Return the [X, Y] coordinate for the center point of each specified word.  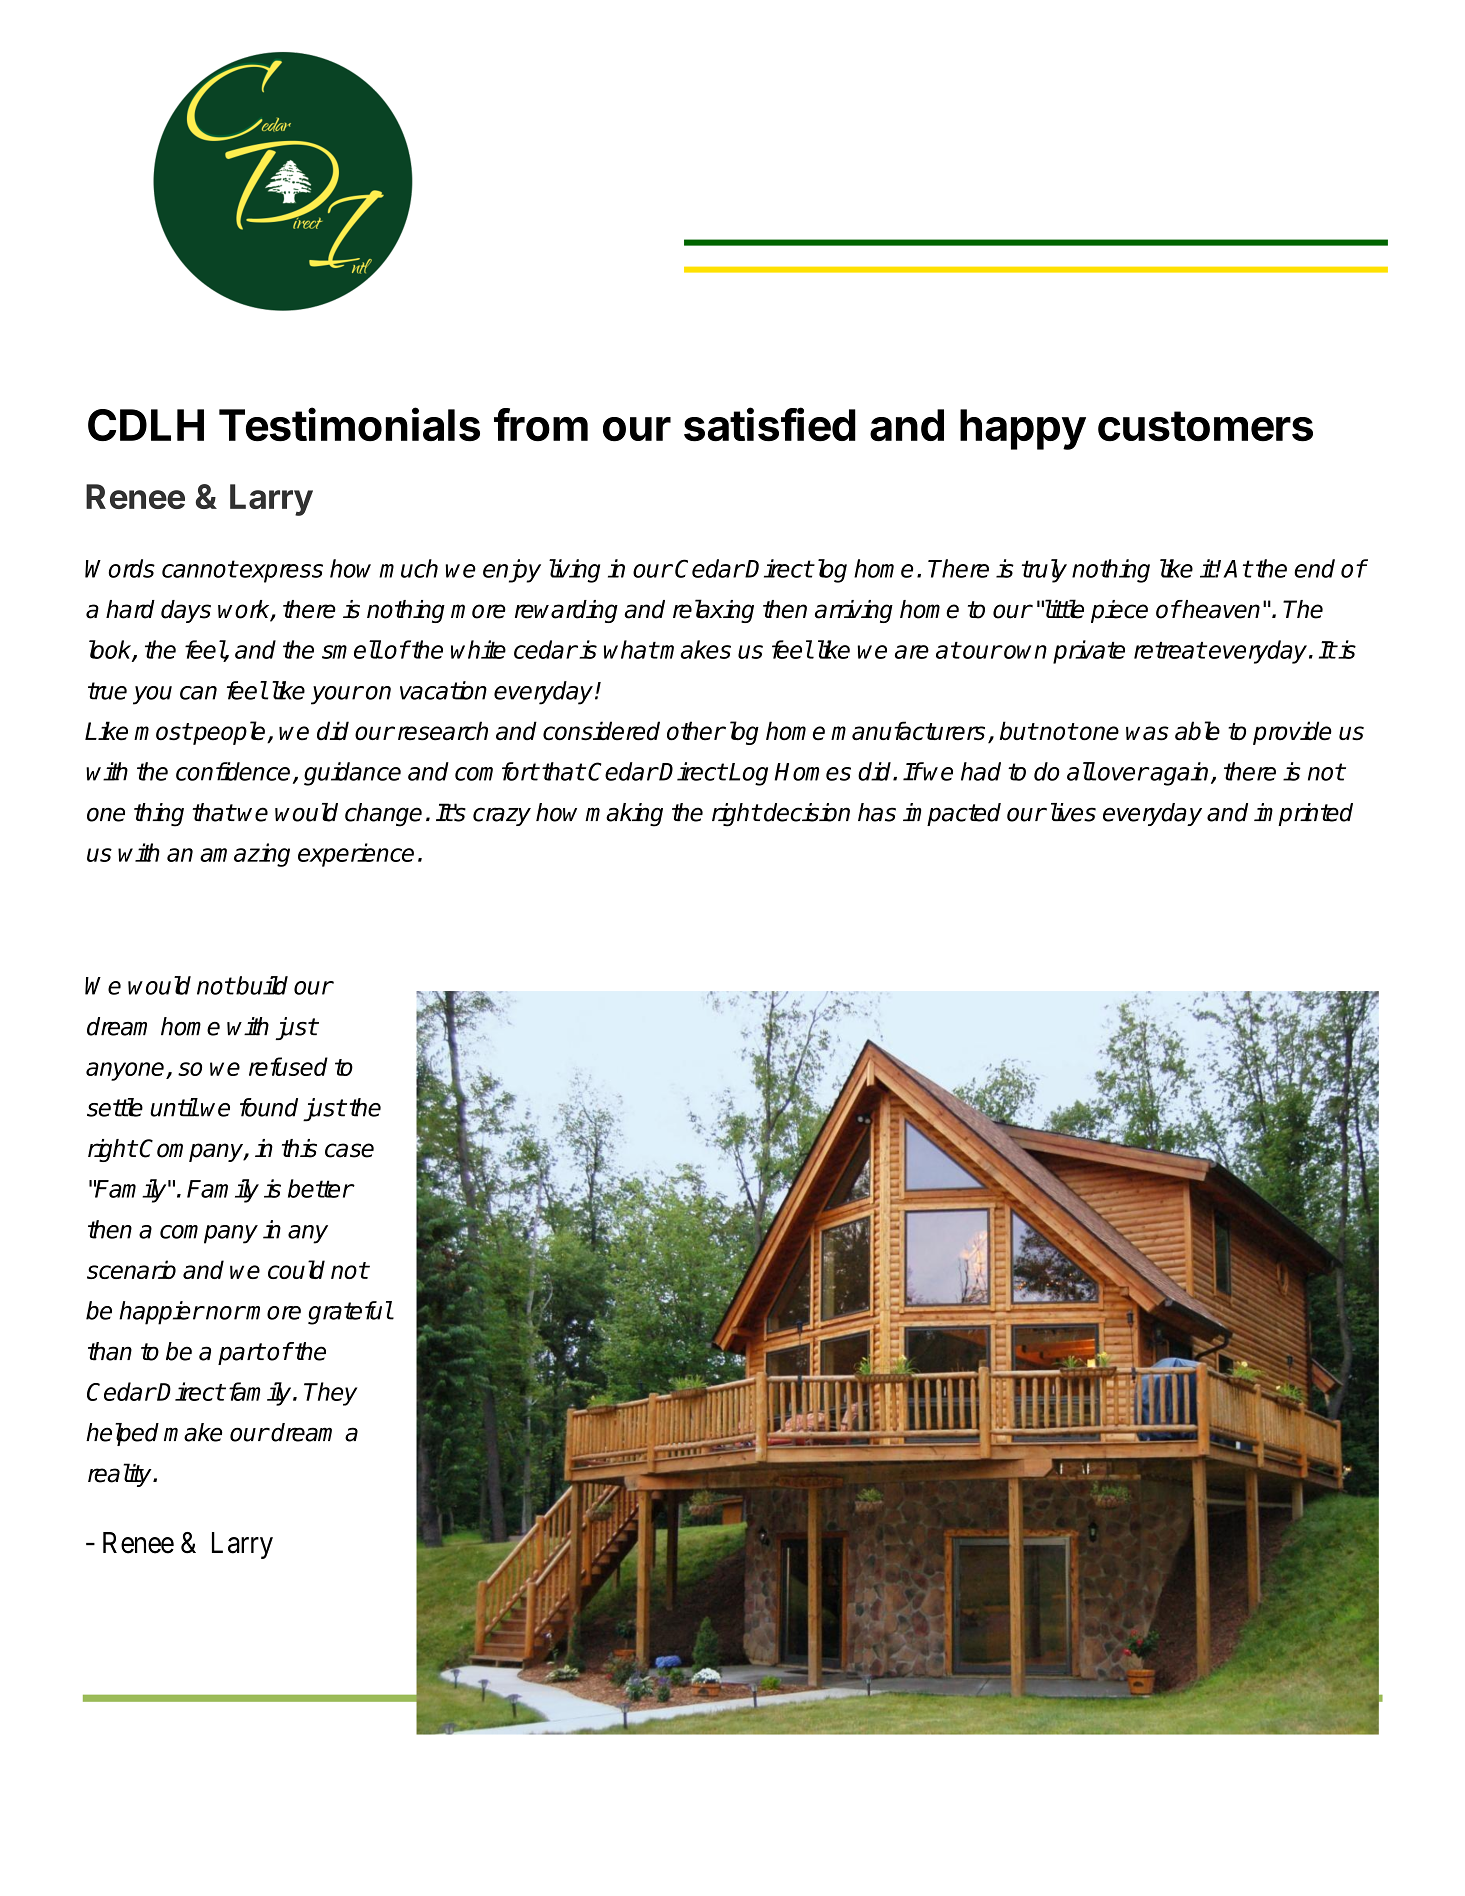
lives [1071, 812]
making [624, 815]
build [261, 985]
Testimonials [349, 424]
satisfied [770, 424]
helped [122, 1434]
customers [1205, 426]
